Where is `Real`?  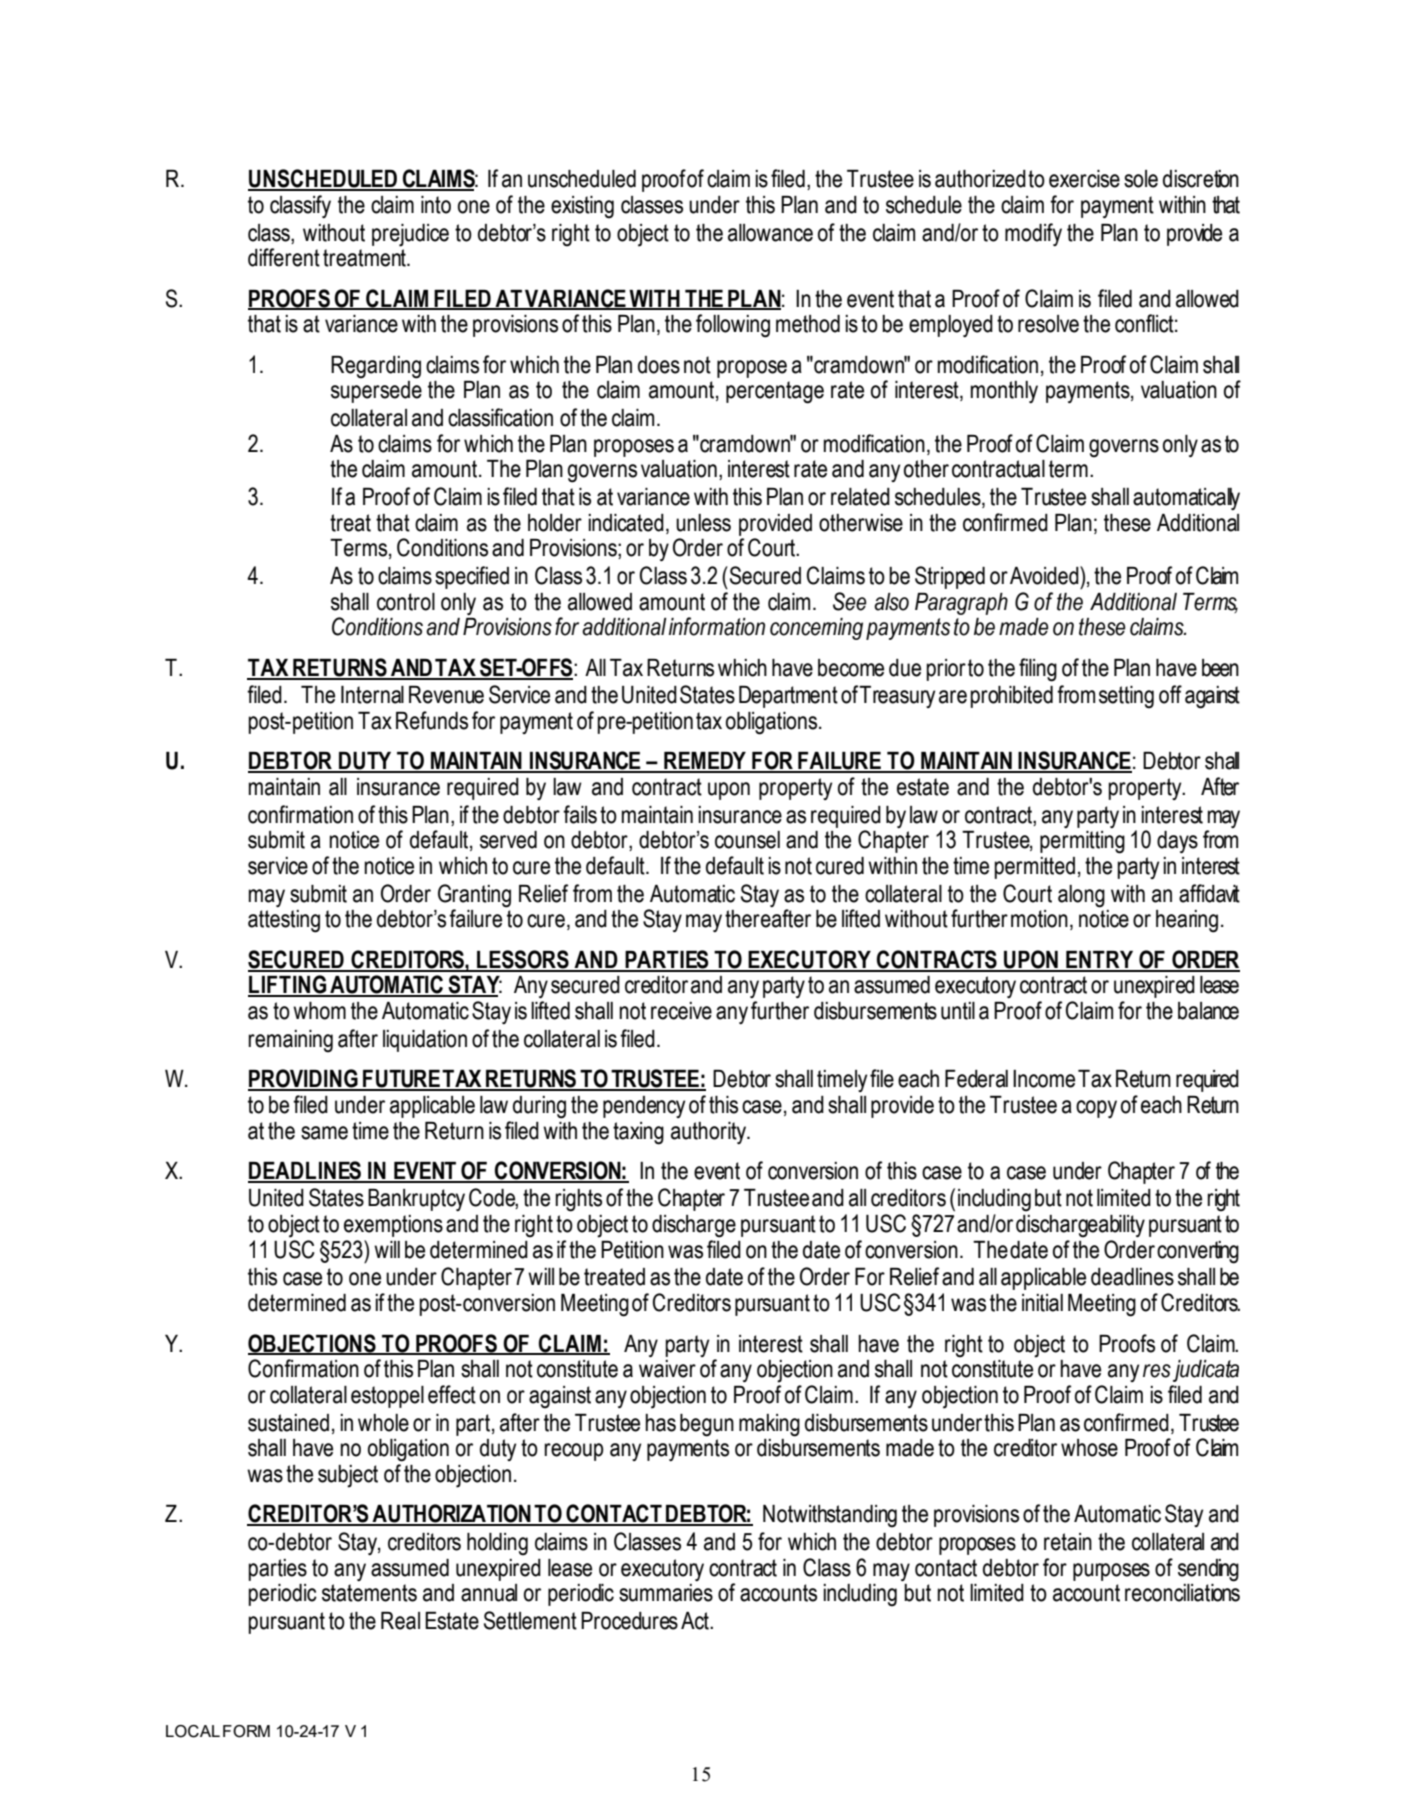 Real is located at coordinates (400, 1621).
